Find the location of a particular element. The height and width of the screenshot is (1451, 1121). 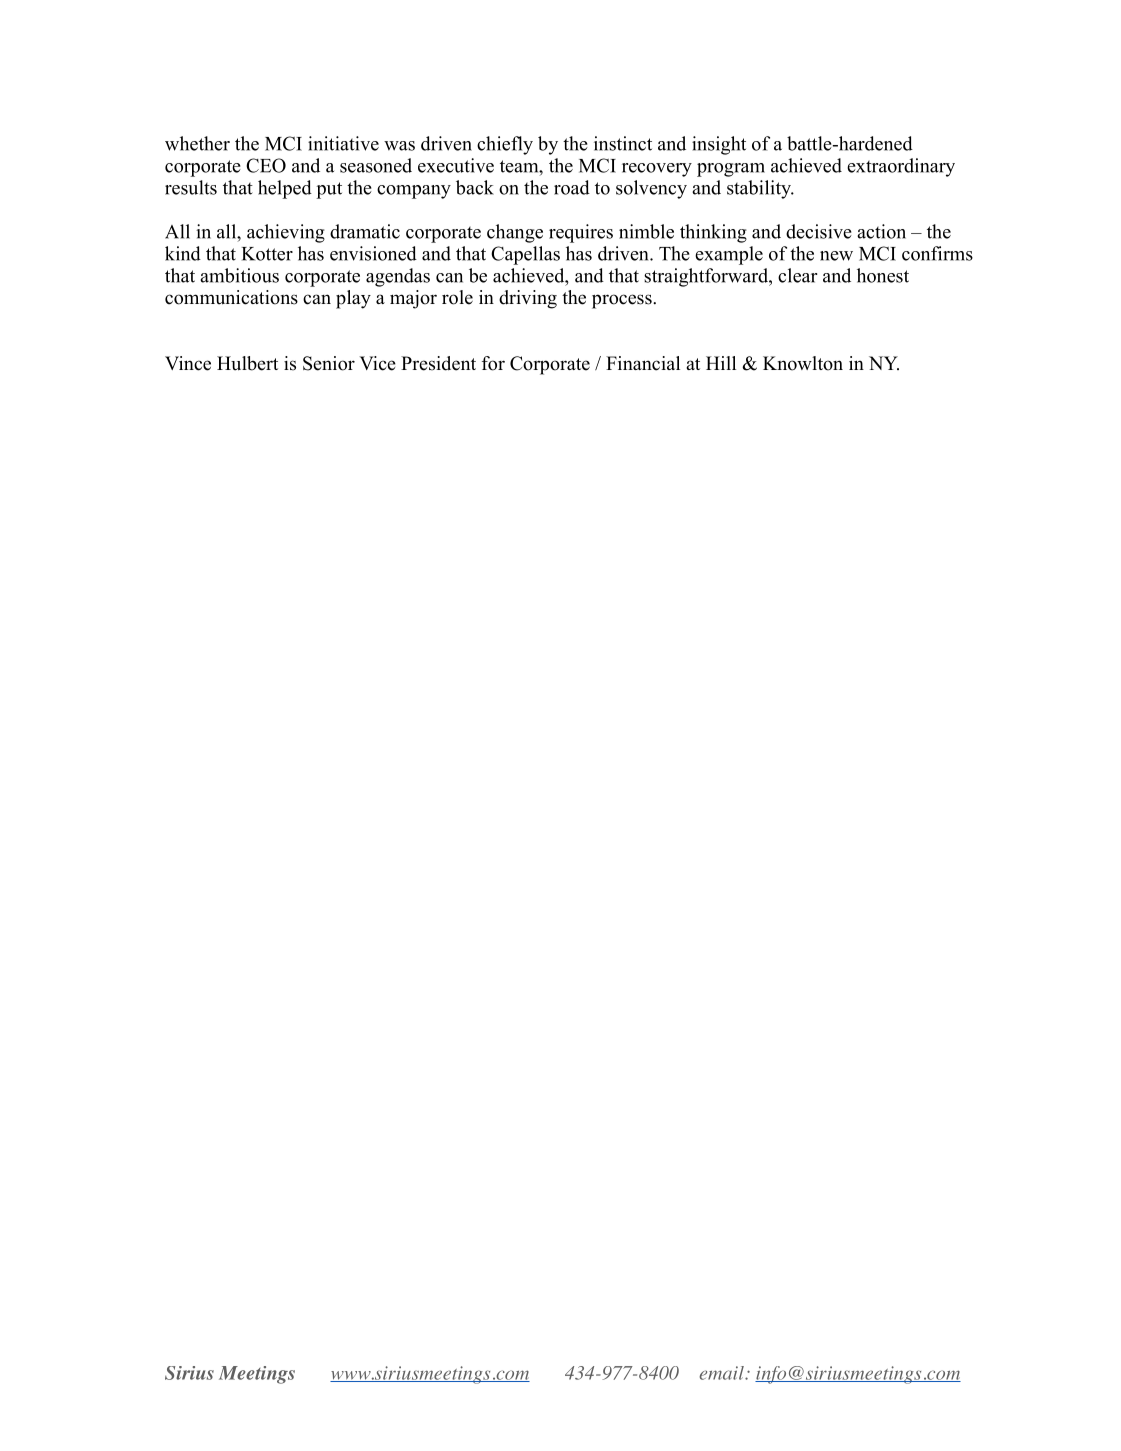

honest is located at coordinates (883, 275).
